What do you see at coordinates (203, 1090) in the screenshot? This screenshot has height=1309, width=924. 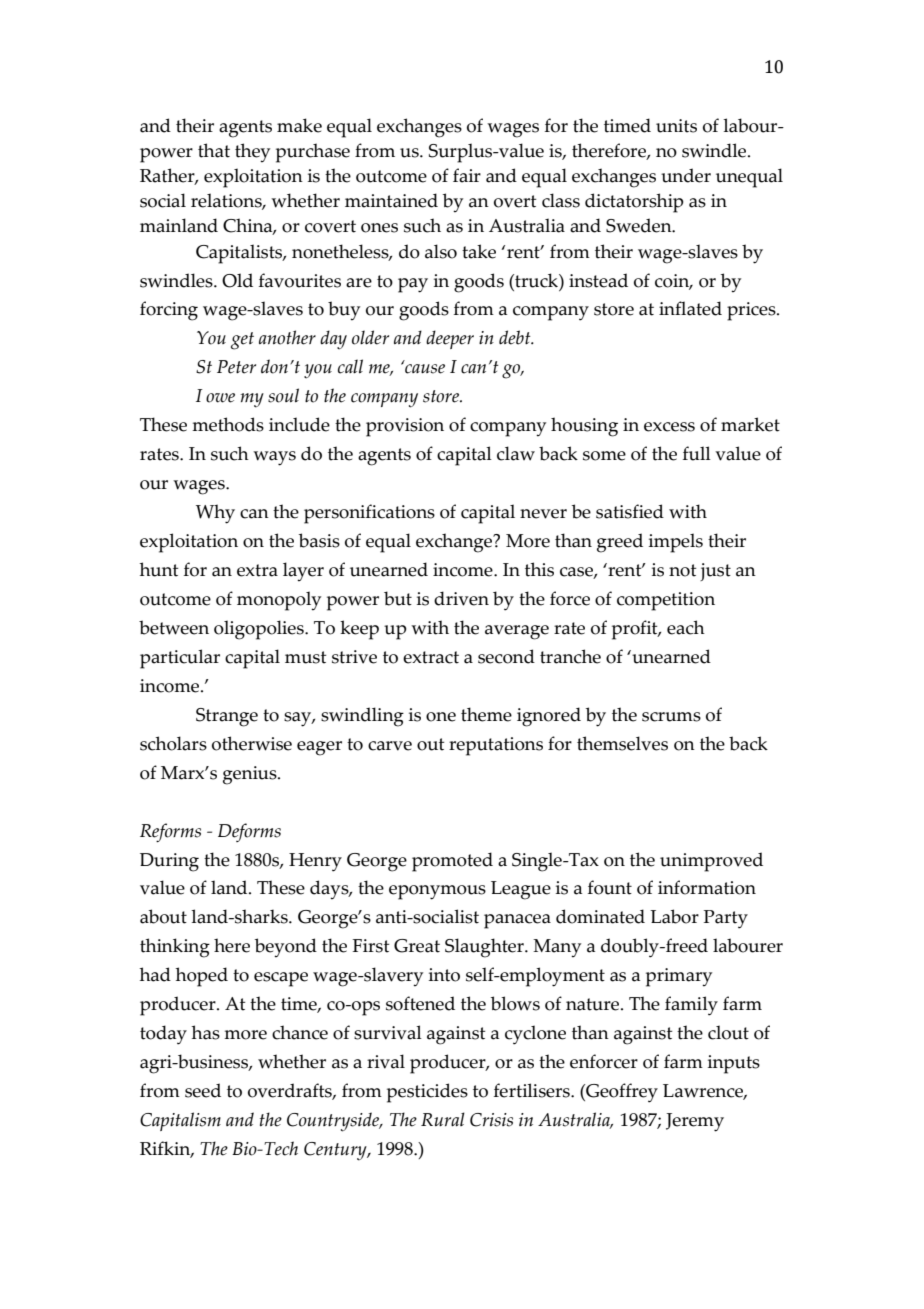 I see `seed` at bounding box center [203, 1090].
